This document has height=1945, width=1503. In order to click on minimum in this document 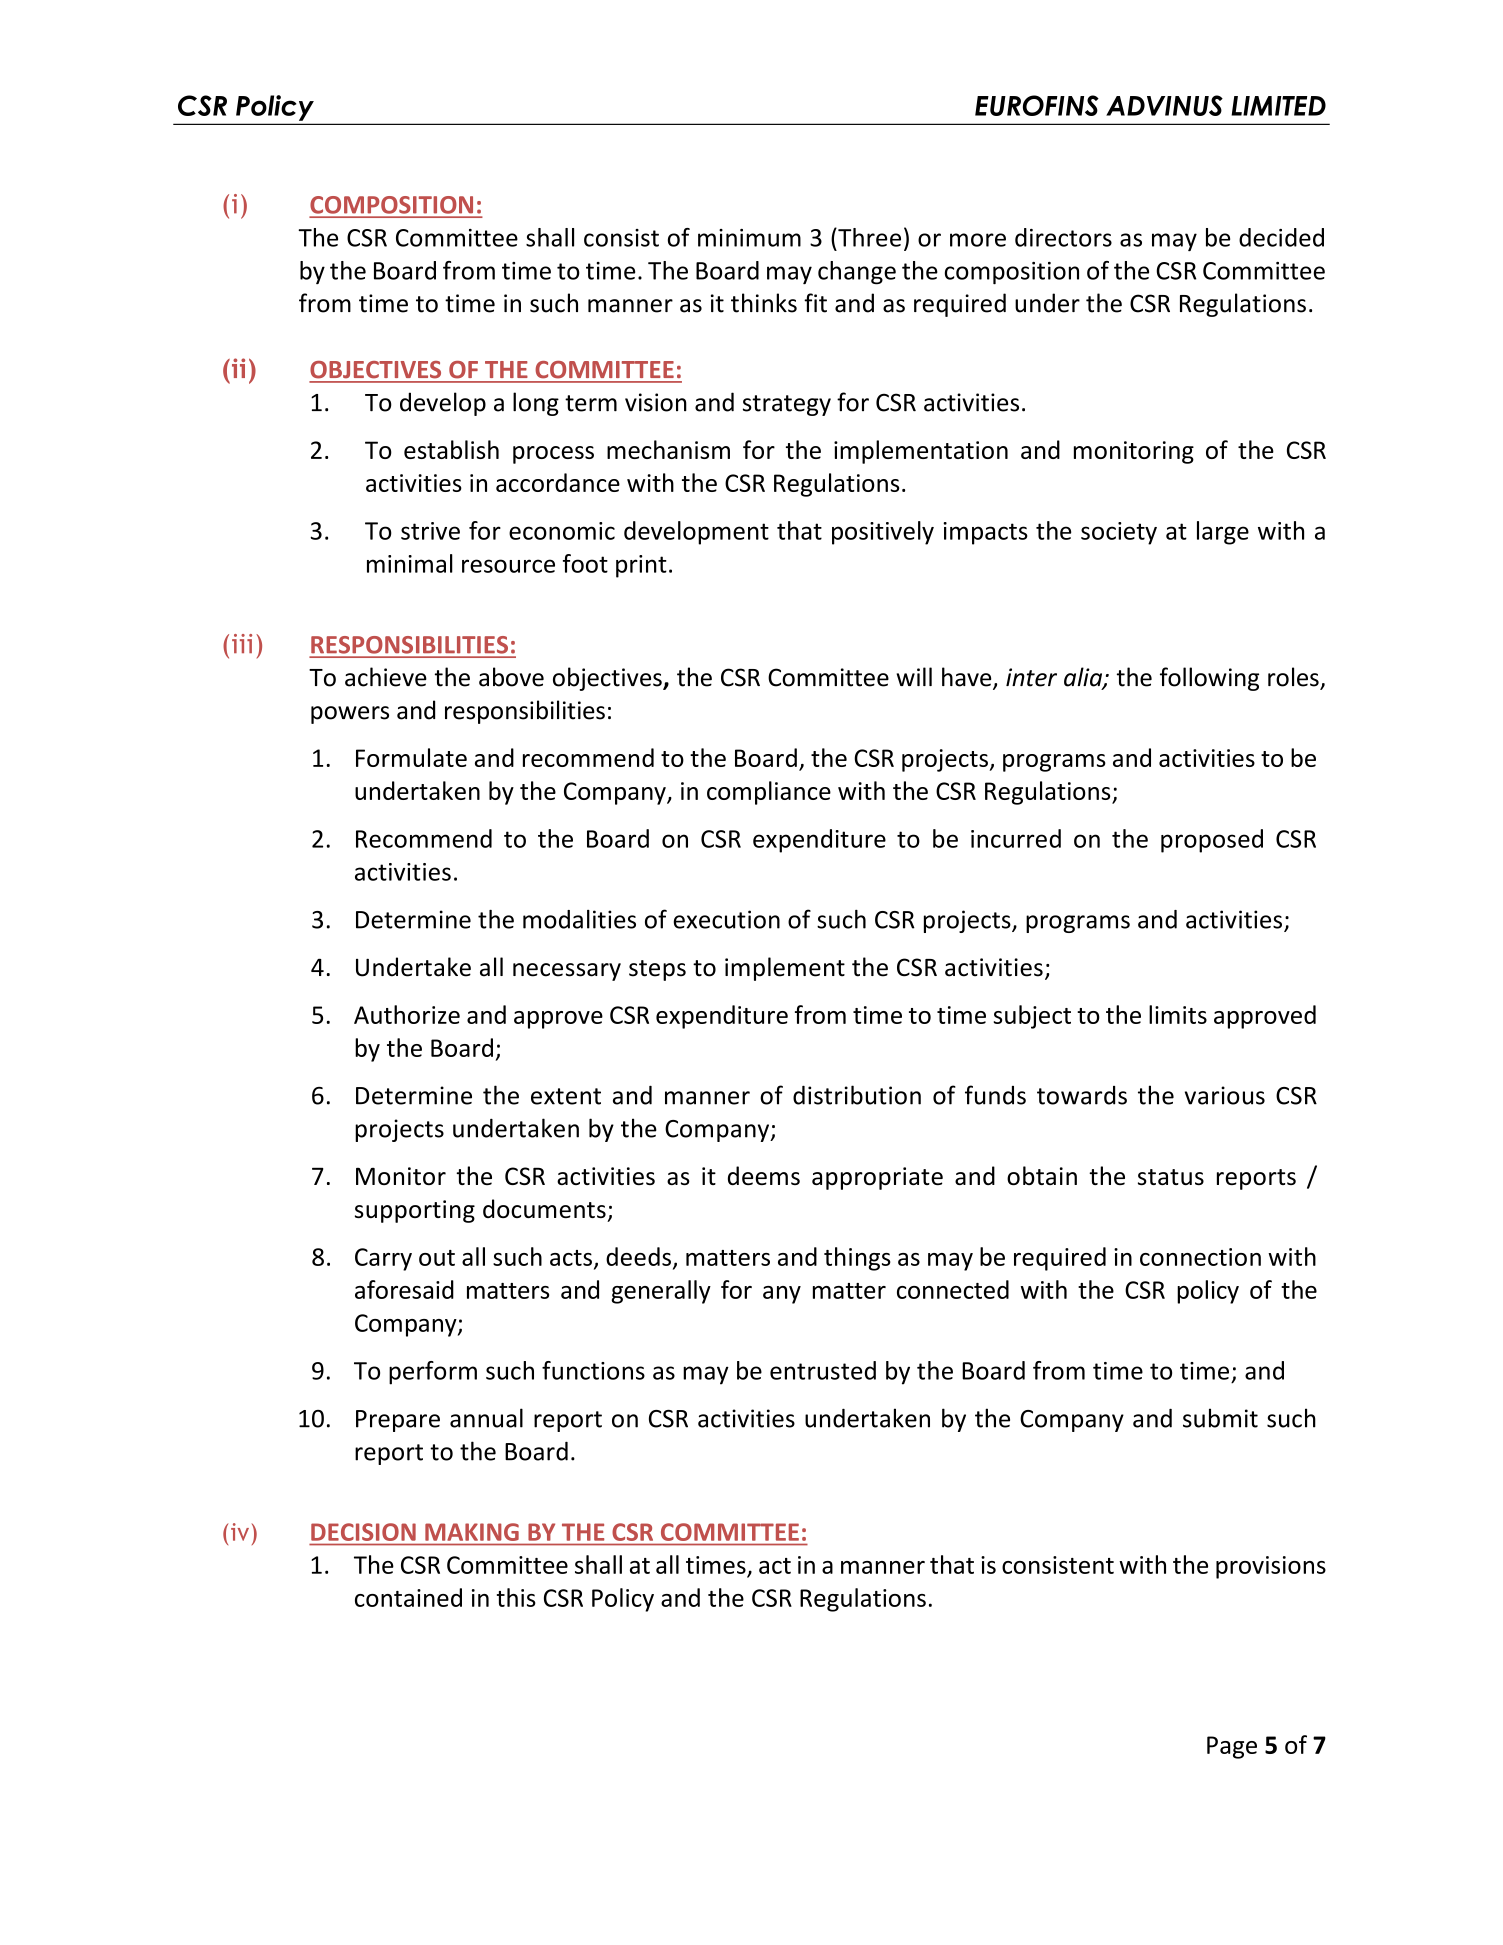, I will do `click(749, 238)`.
